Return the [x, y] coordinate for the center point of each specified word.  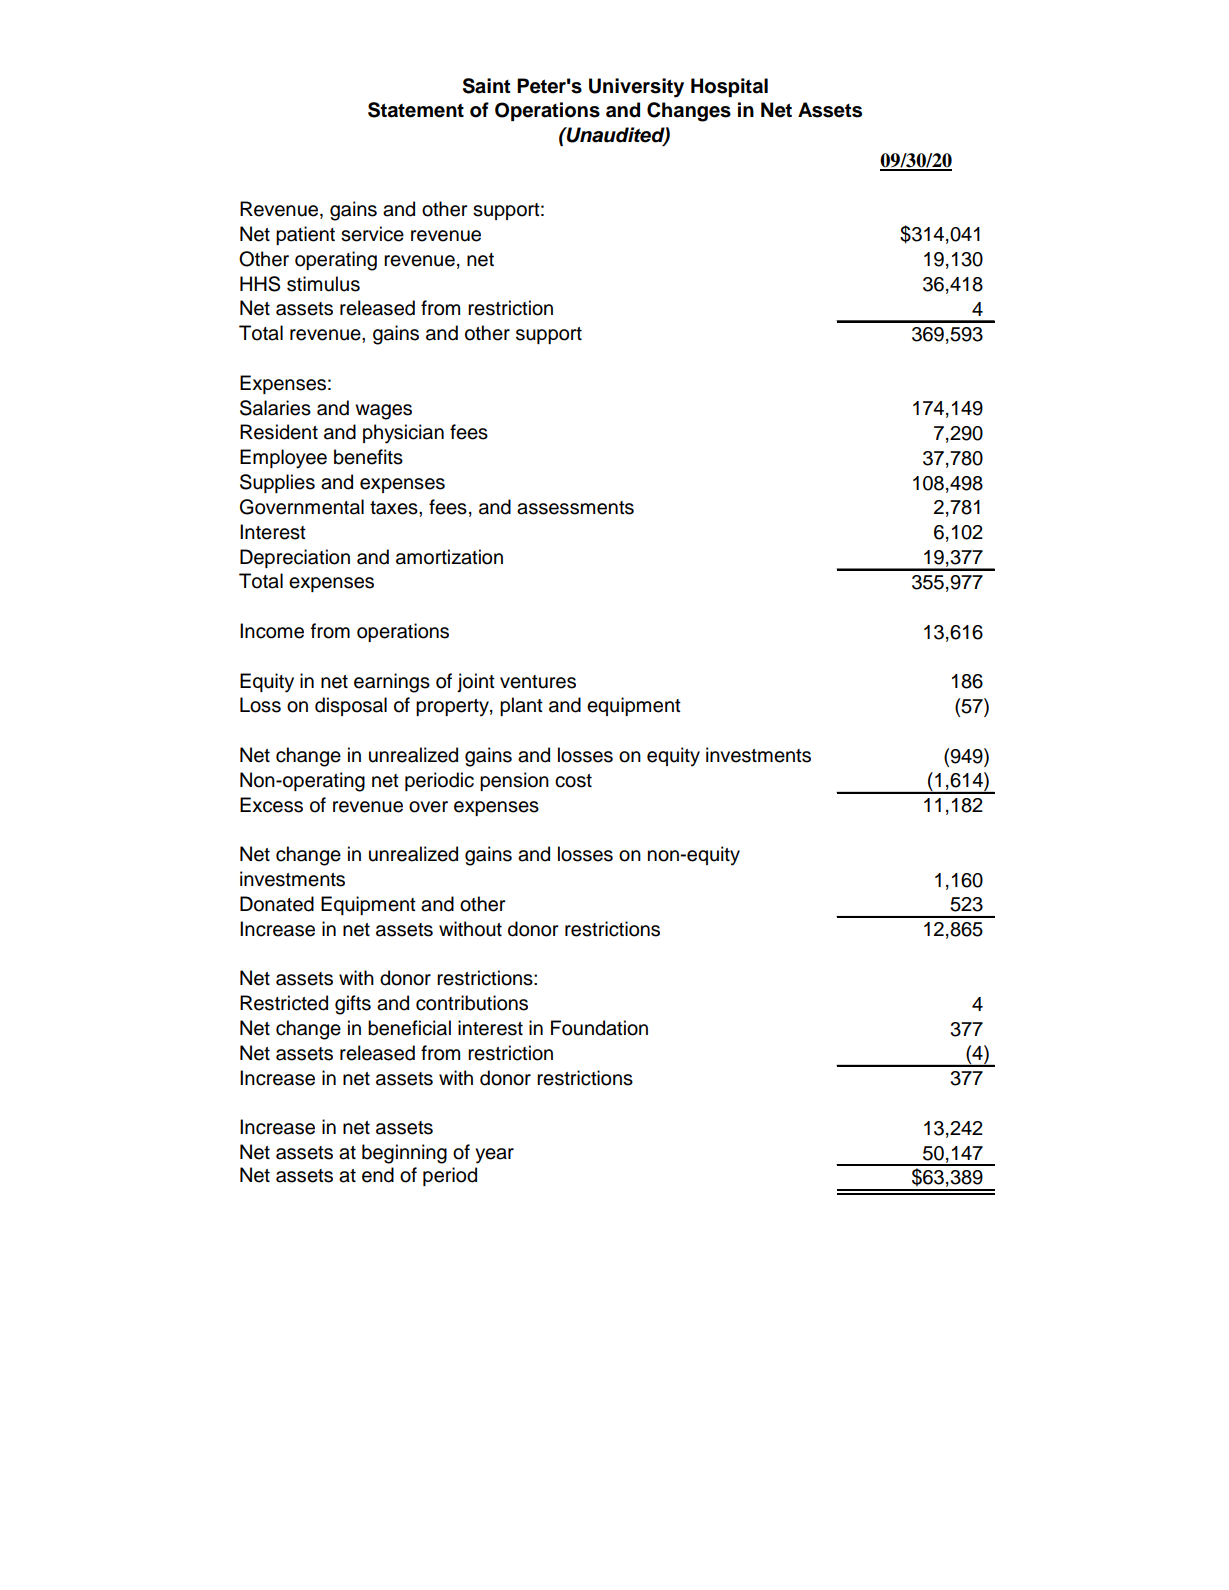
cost [573, 781]
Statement [416, 110]
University [636, 88]
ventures [538, 682]
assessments [575, 508]
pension [514, 781]
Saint [487, 86]
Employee [283, 459]
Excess [271, 805]
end [378, 1175]
